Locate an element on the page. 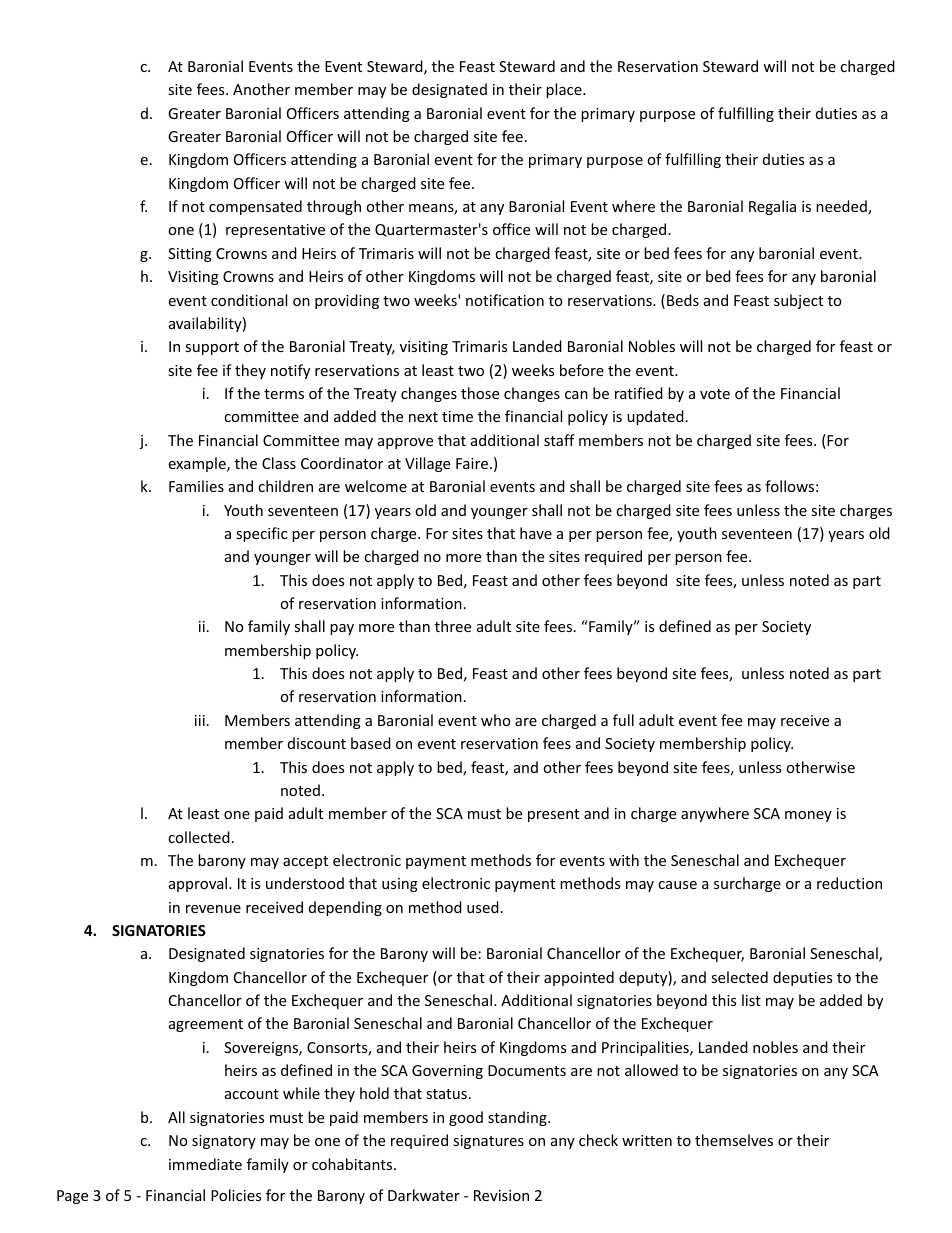 The width and height of the document is (952, 1233). Regalia is located at coordinates (772, 207).
